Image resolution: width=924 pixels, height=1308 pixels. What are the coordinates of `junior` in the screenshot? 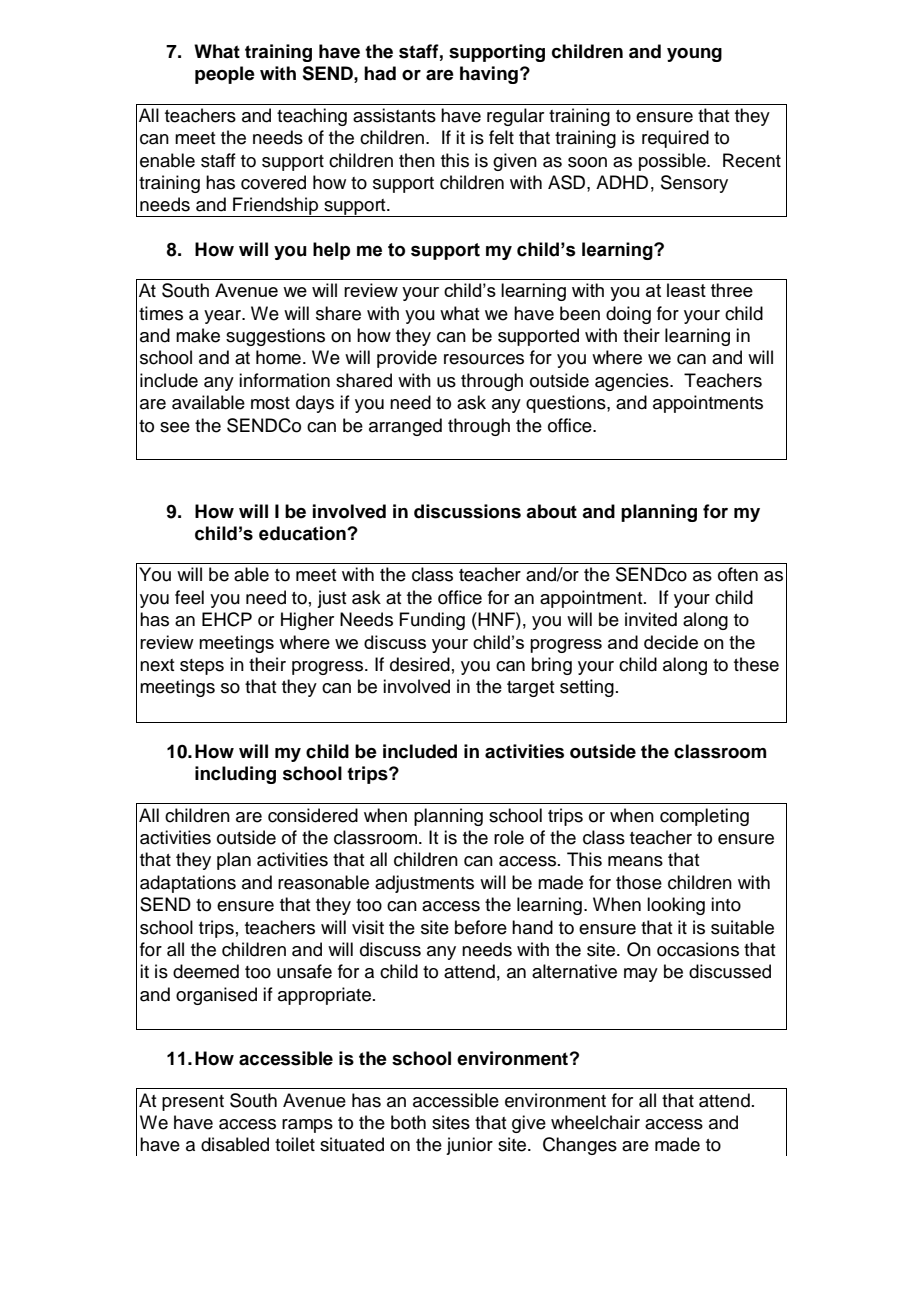 It's located at (469, 1146).
